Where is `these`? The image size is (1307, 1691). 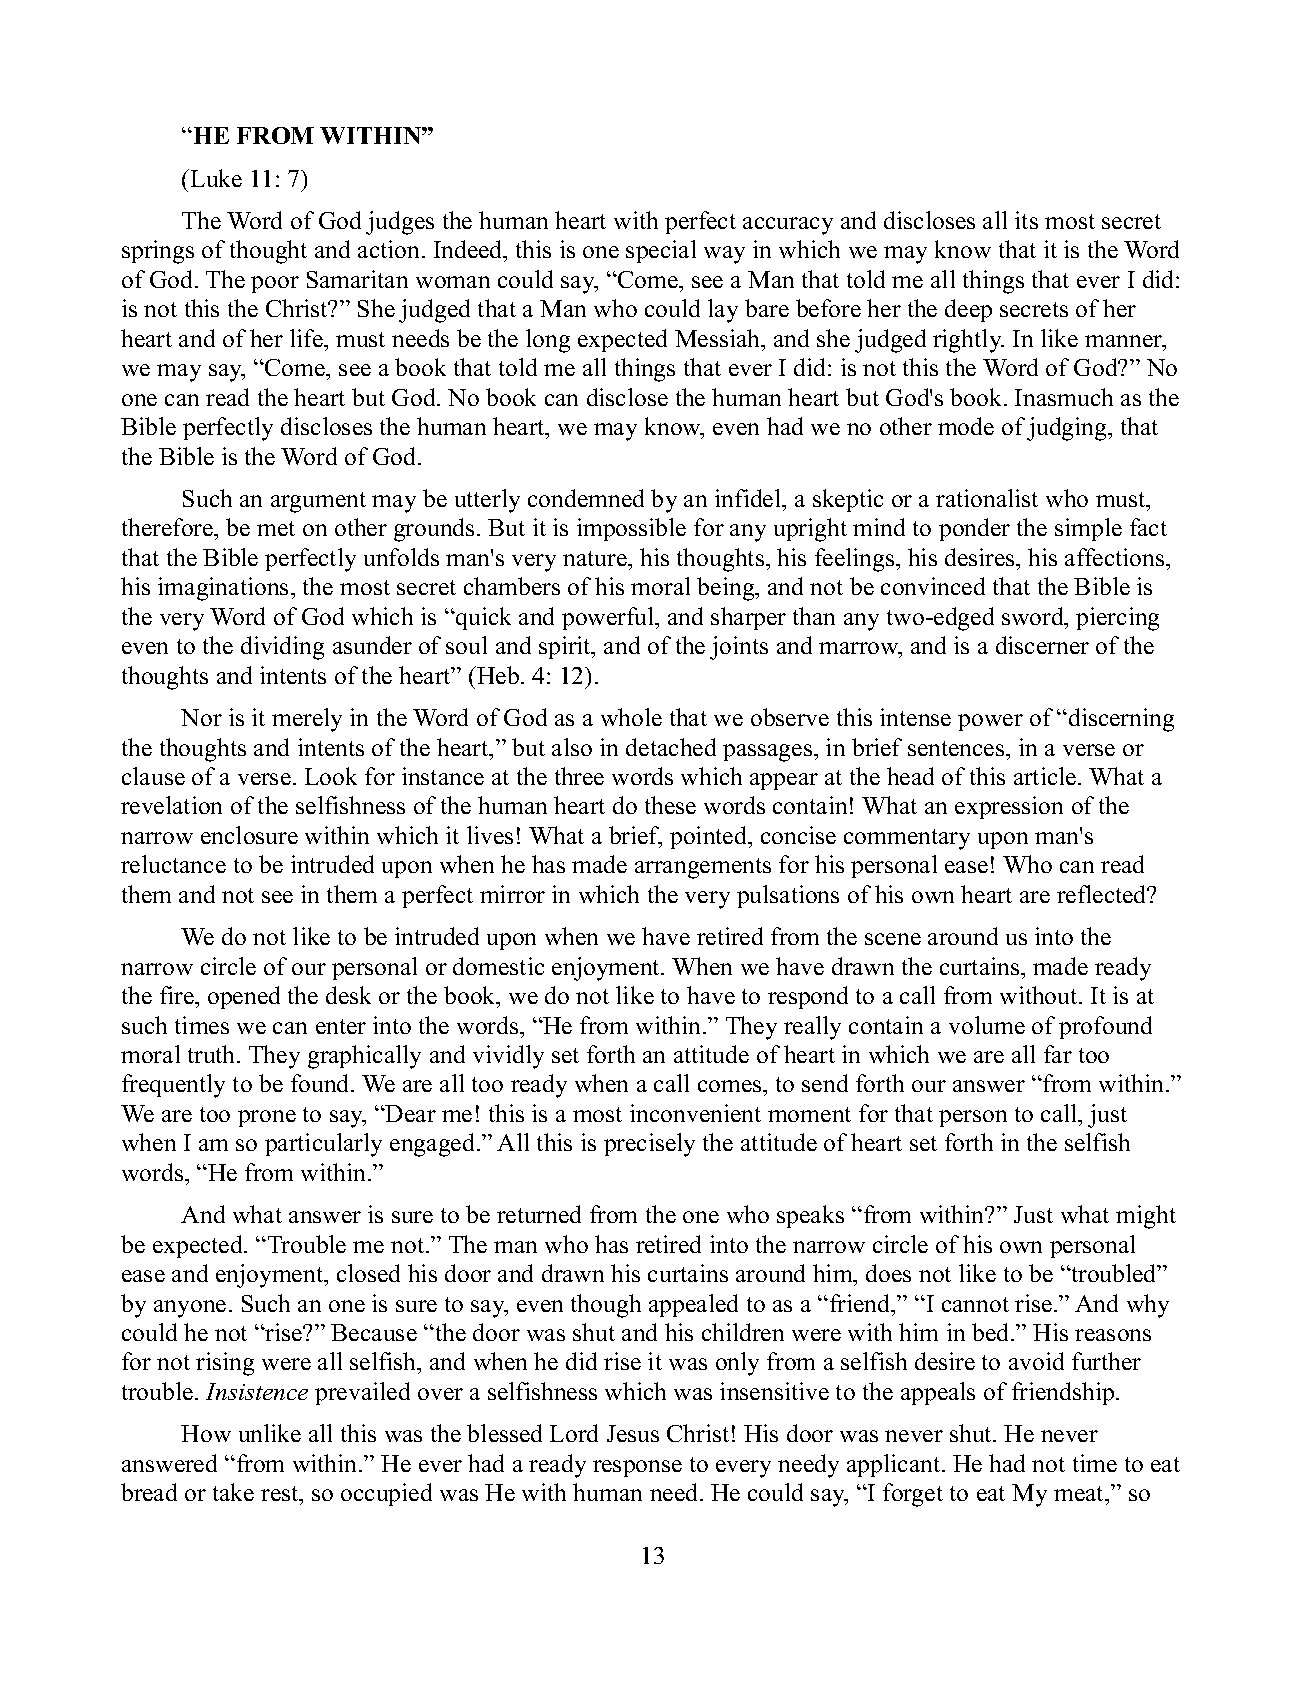
these is located at coordinates (670, 805).
